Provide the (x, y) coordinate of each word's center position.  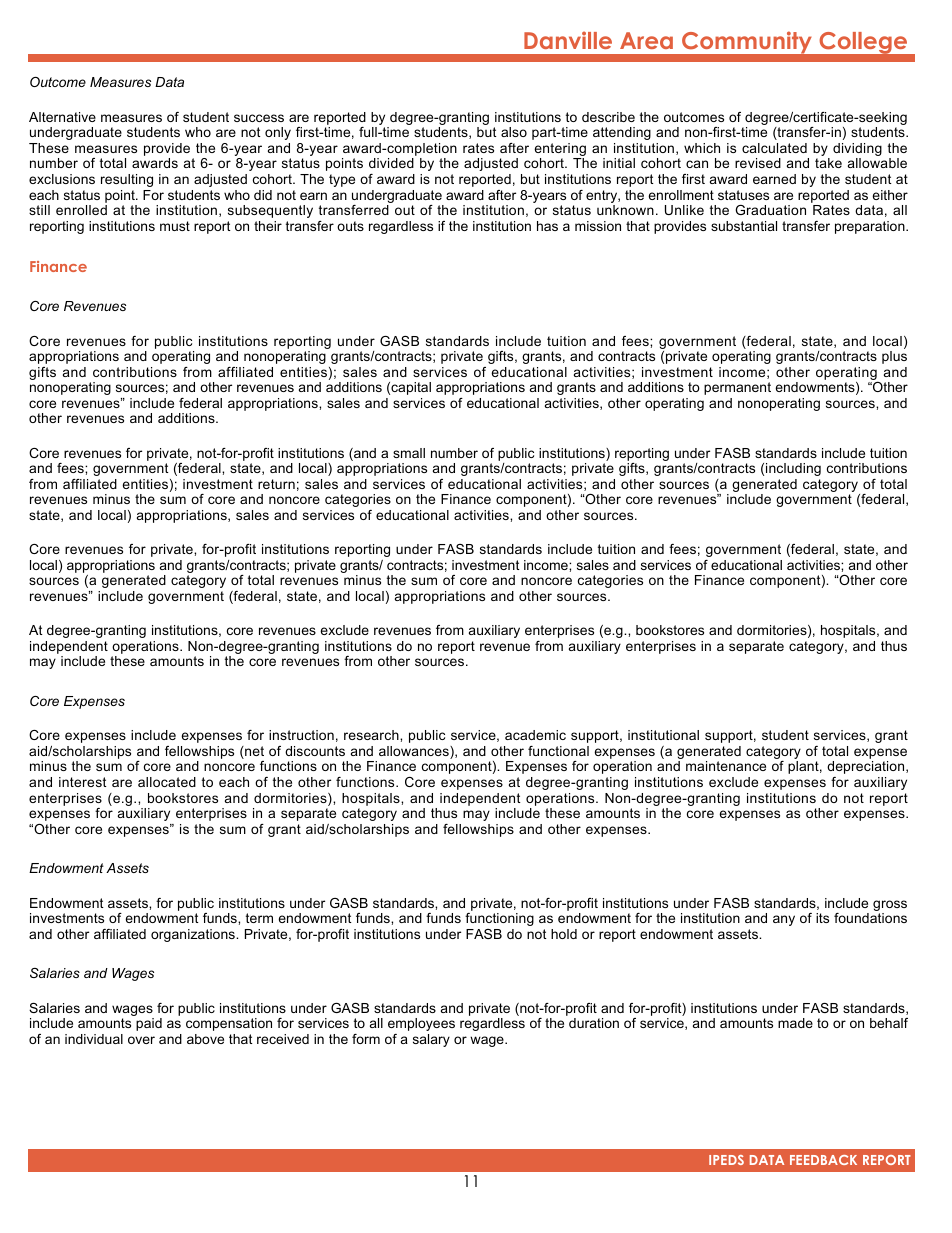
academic (535, 735)
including (793, 469)
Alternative (62, 117)
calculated (774, 148)
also (514, 132)
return (276, 484)
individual (94, 1039)
